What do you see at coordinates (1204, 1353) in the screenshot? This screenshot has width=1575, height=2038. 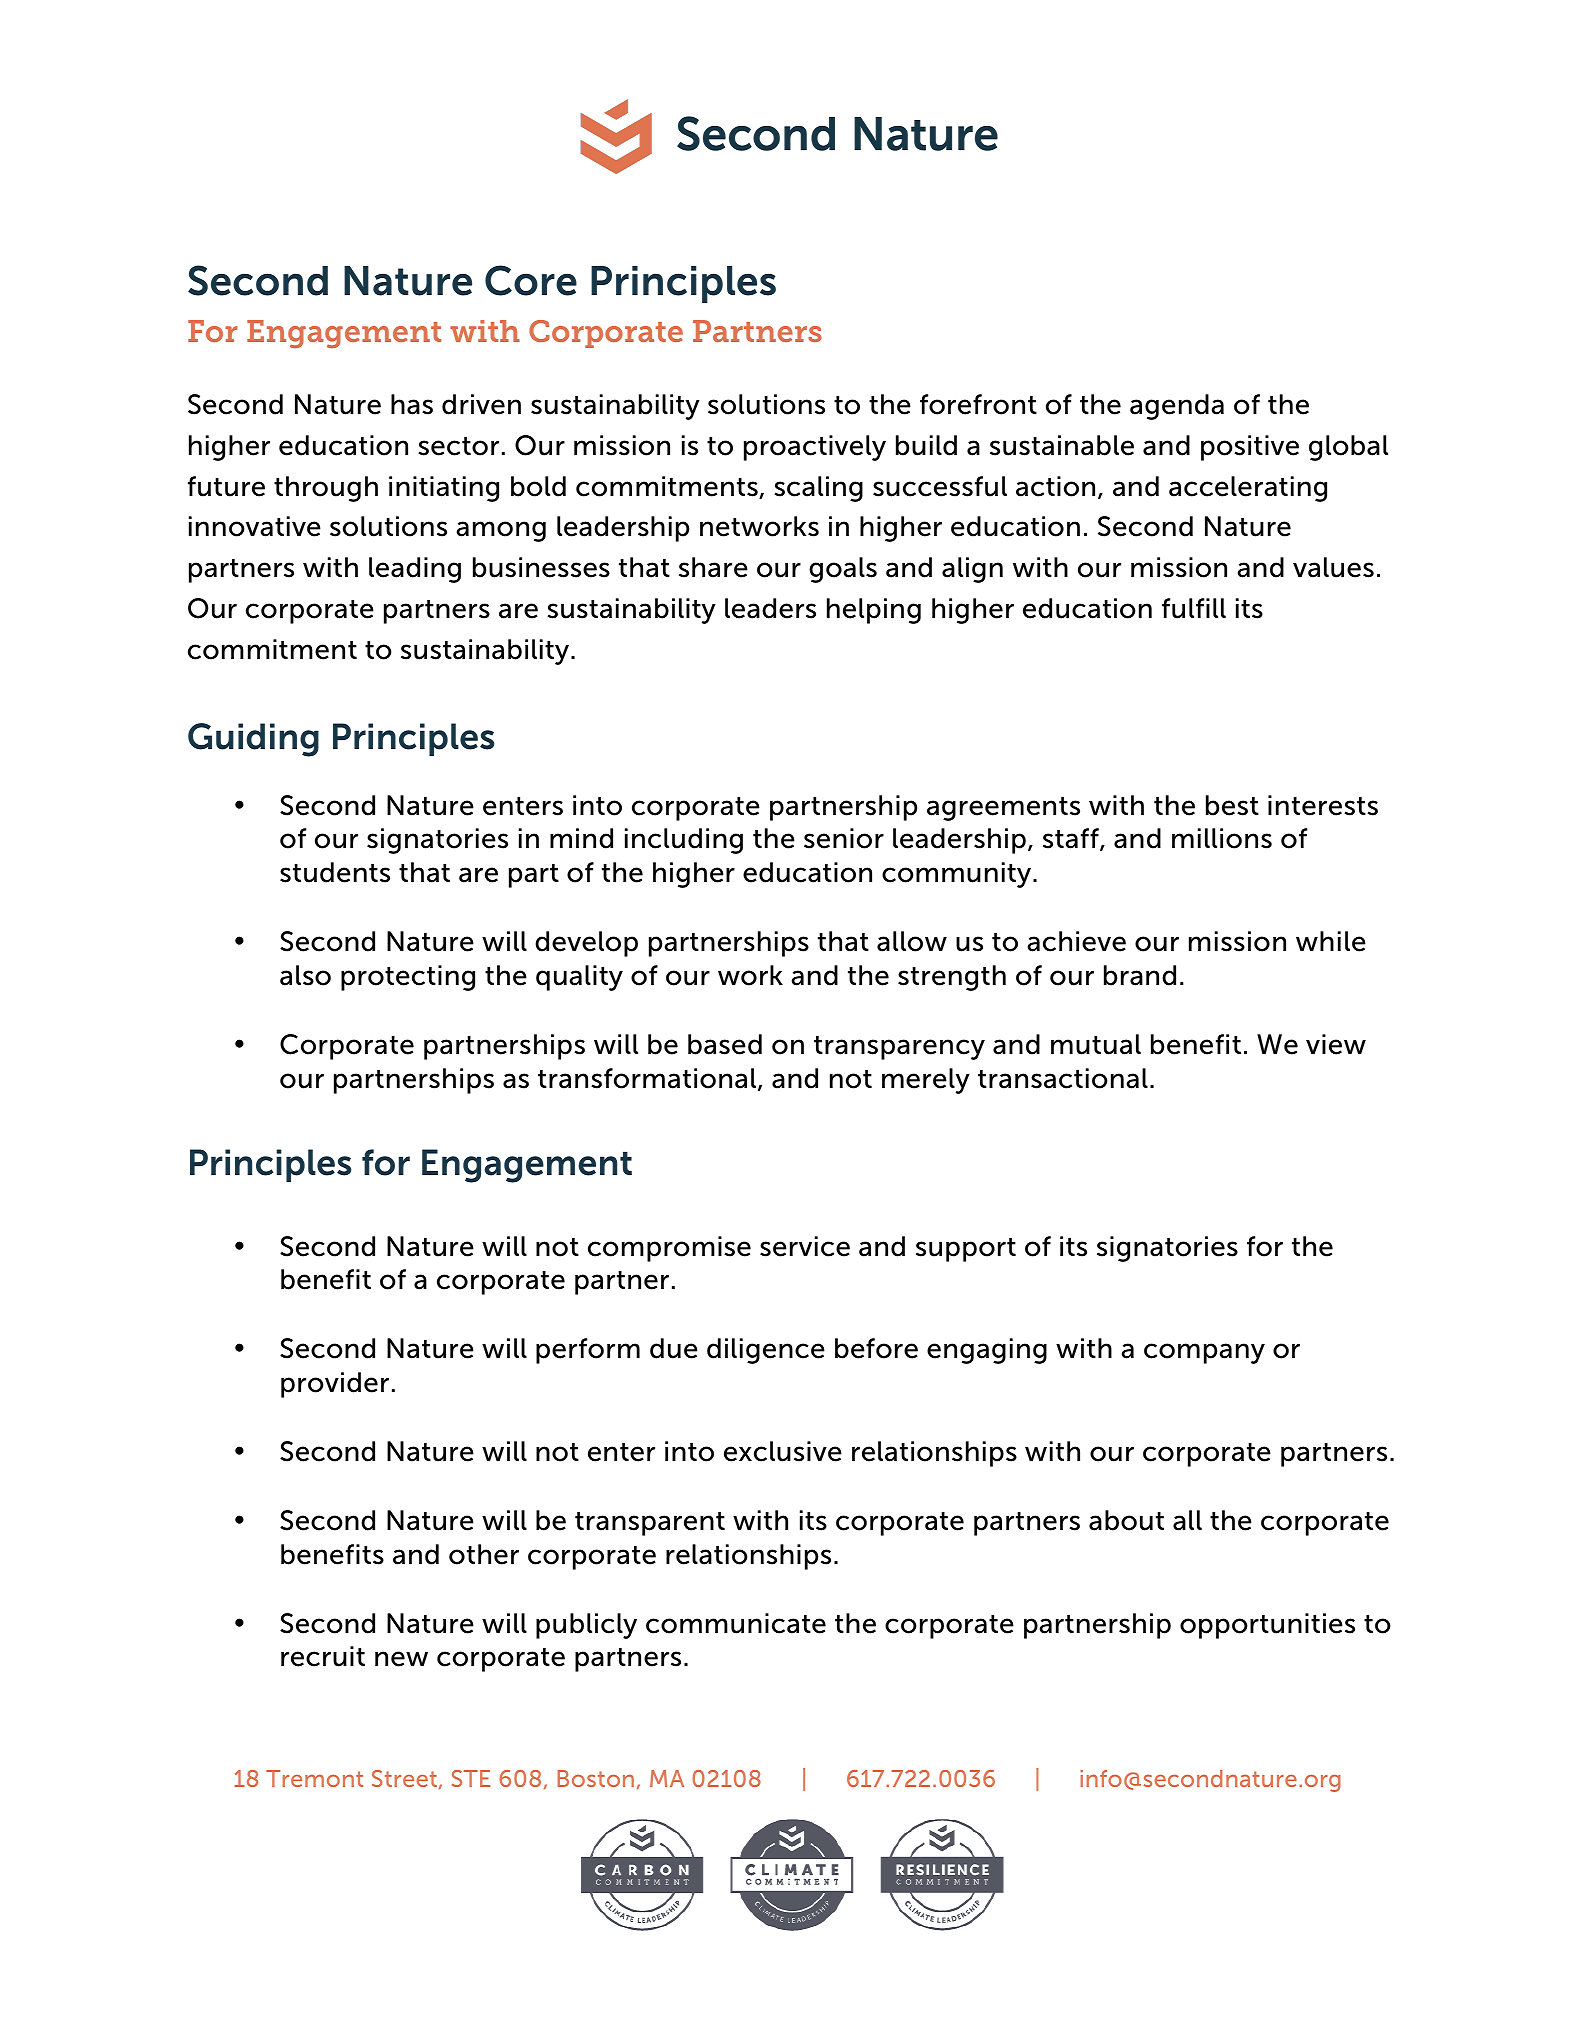 I see `company` at bounding box center [1204, 1353].
